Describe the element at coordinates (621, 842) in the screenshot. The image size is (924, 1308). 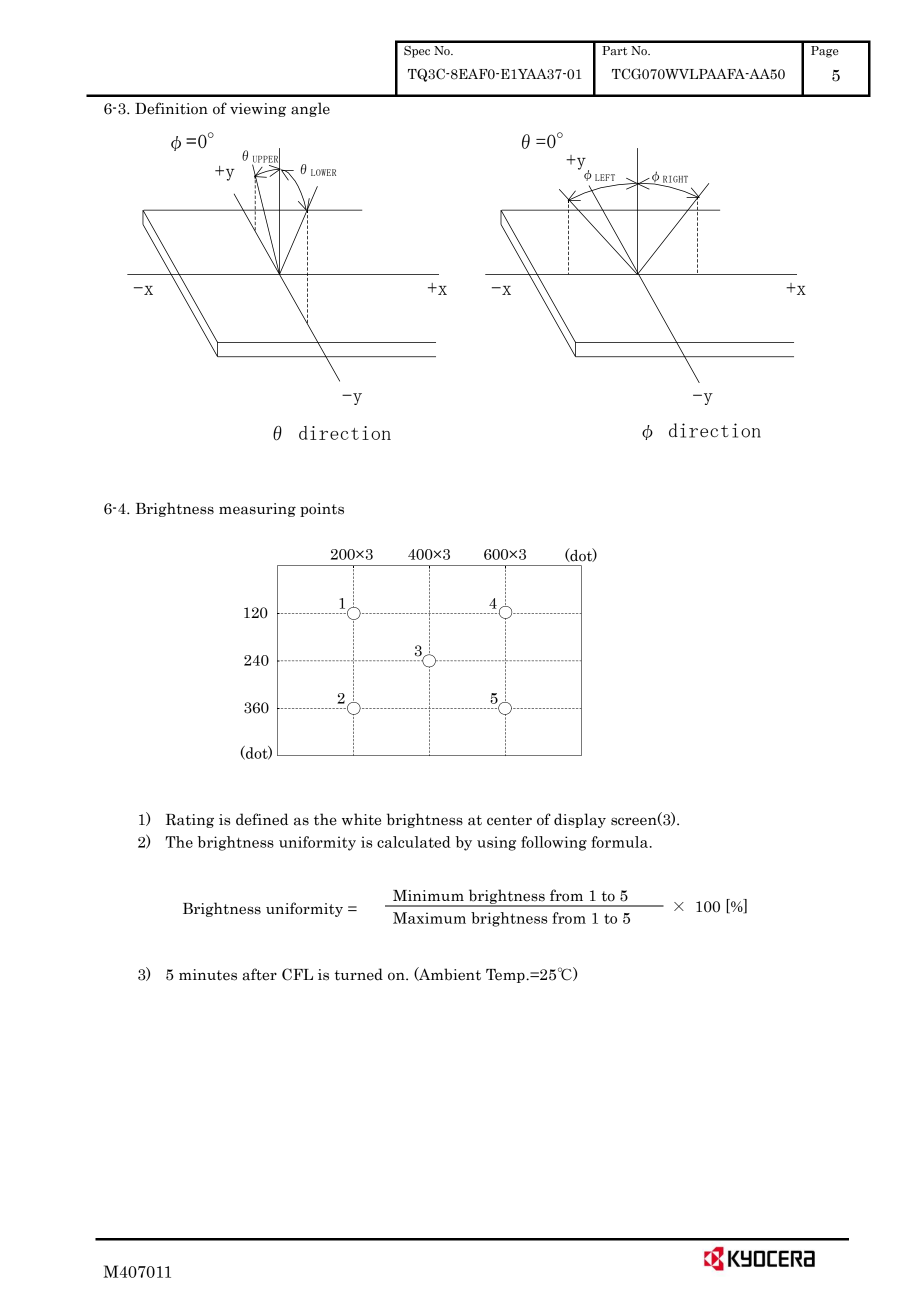
I see `formula` at that location.
